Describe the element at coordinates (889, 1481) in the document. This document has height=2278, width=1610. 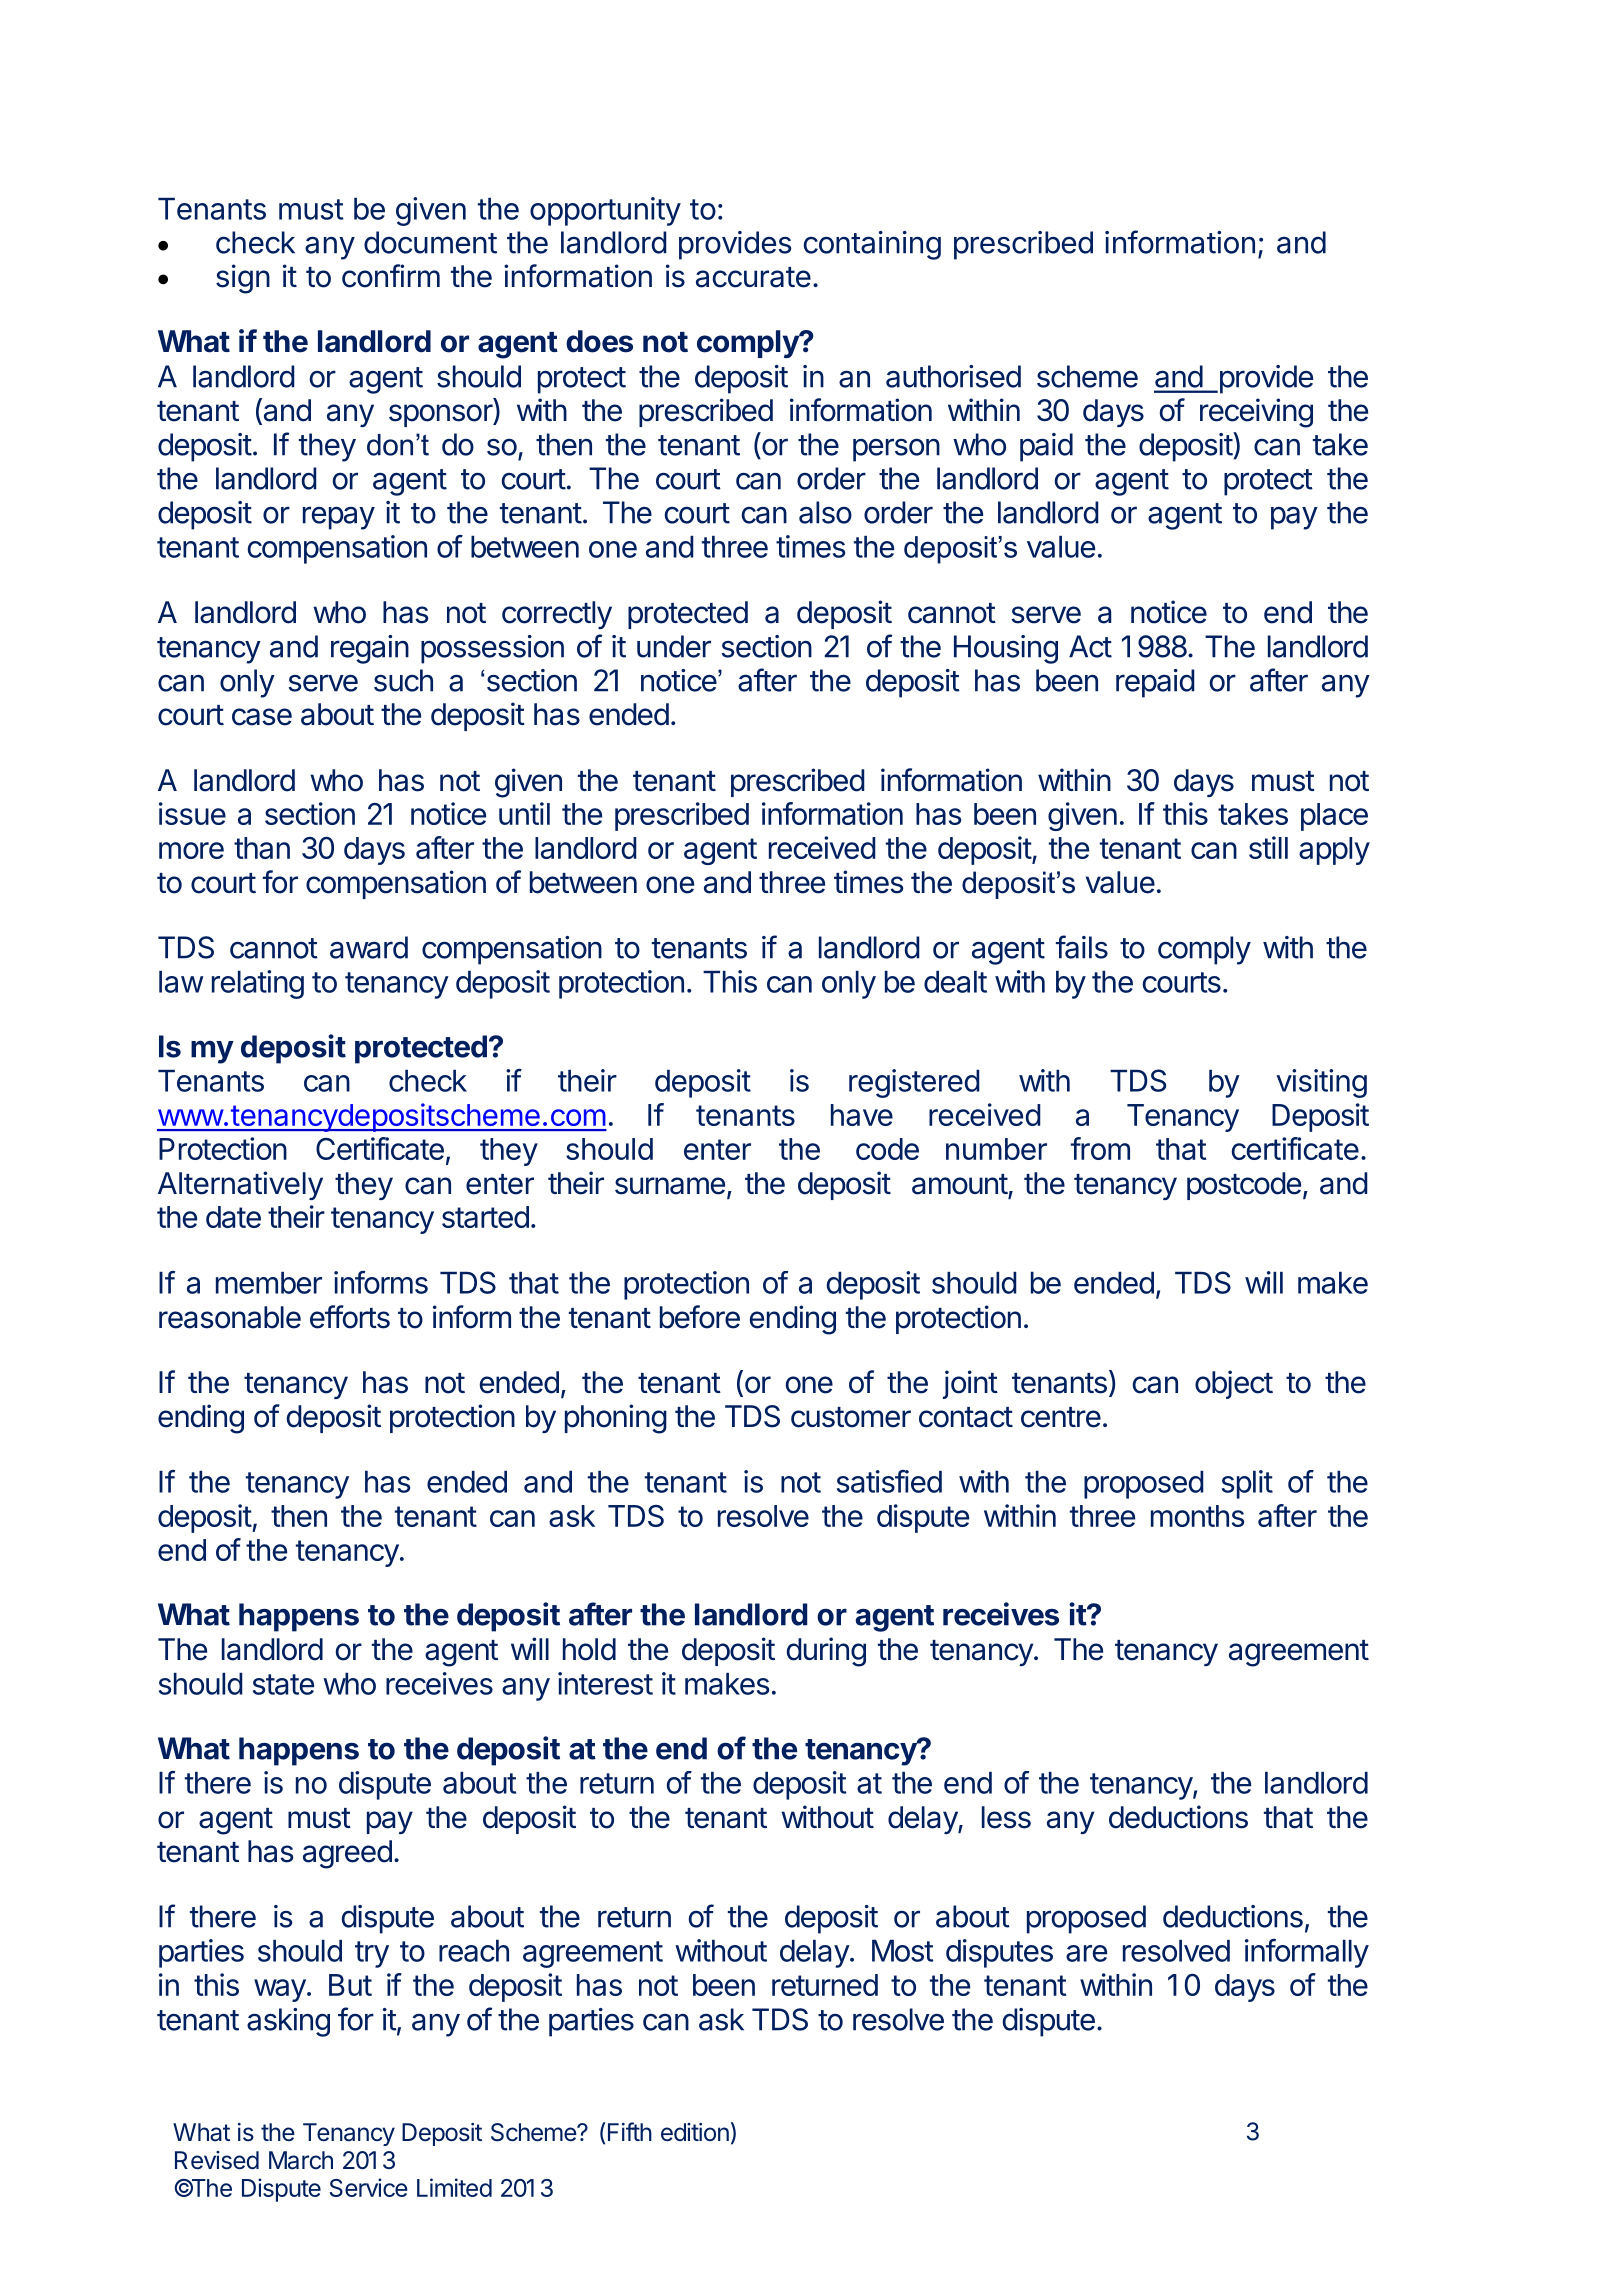
I see `satisfied` at that location.
